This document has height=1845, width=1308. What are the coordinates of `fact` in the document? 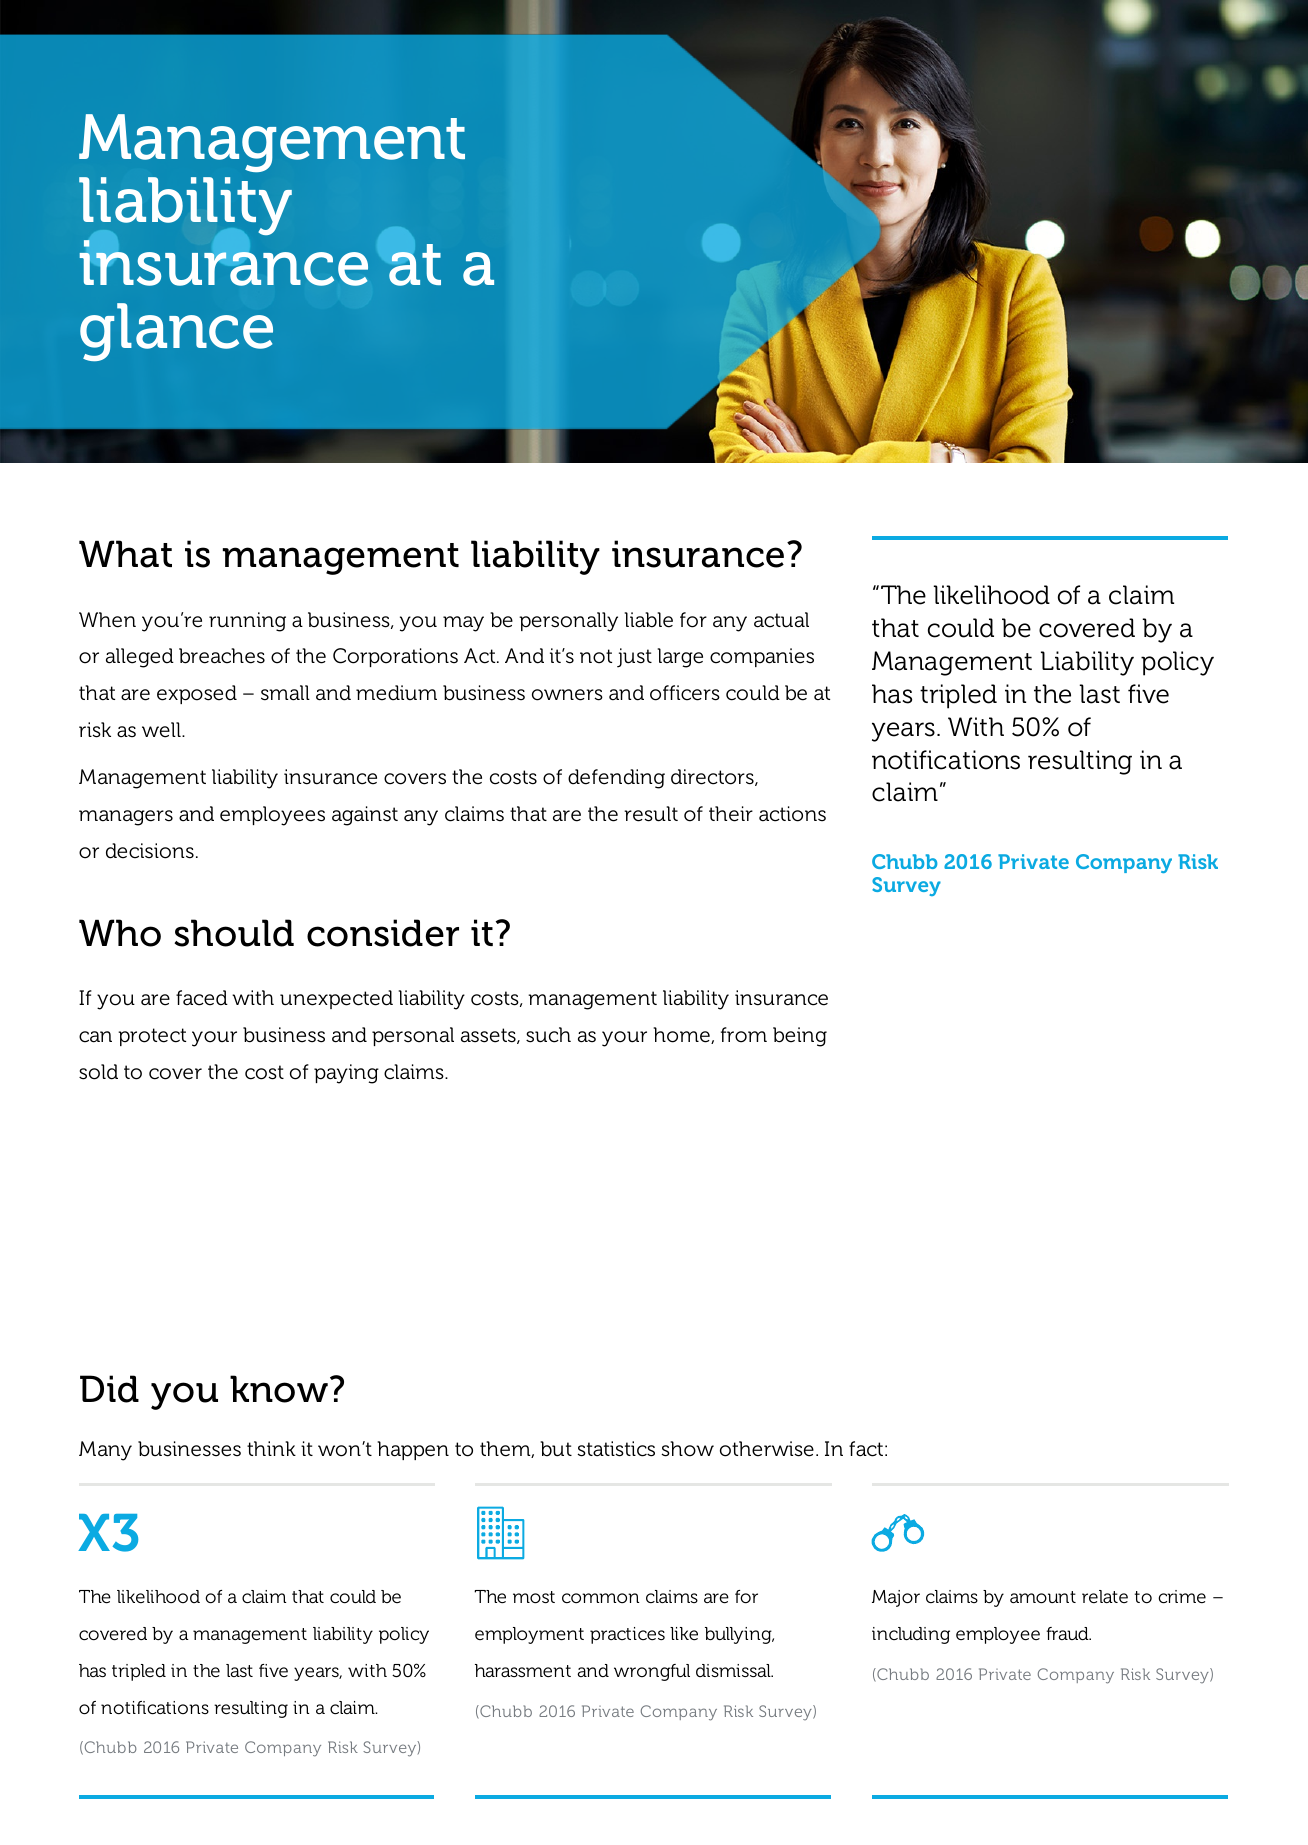 It's located at (866, 1449).
